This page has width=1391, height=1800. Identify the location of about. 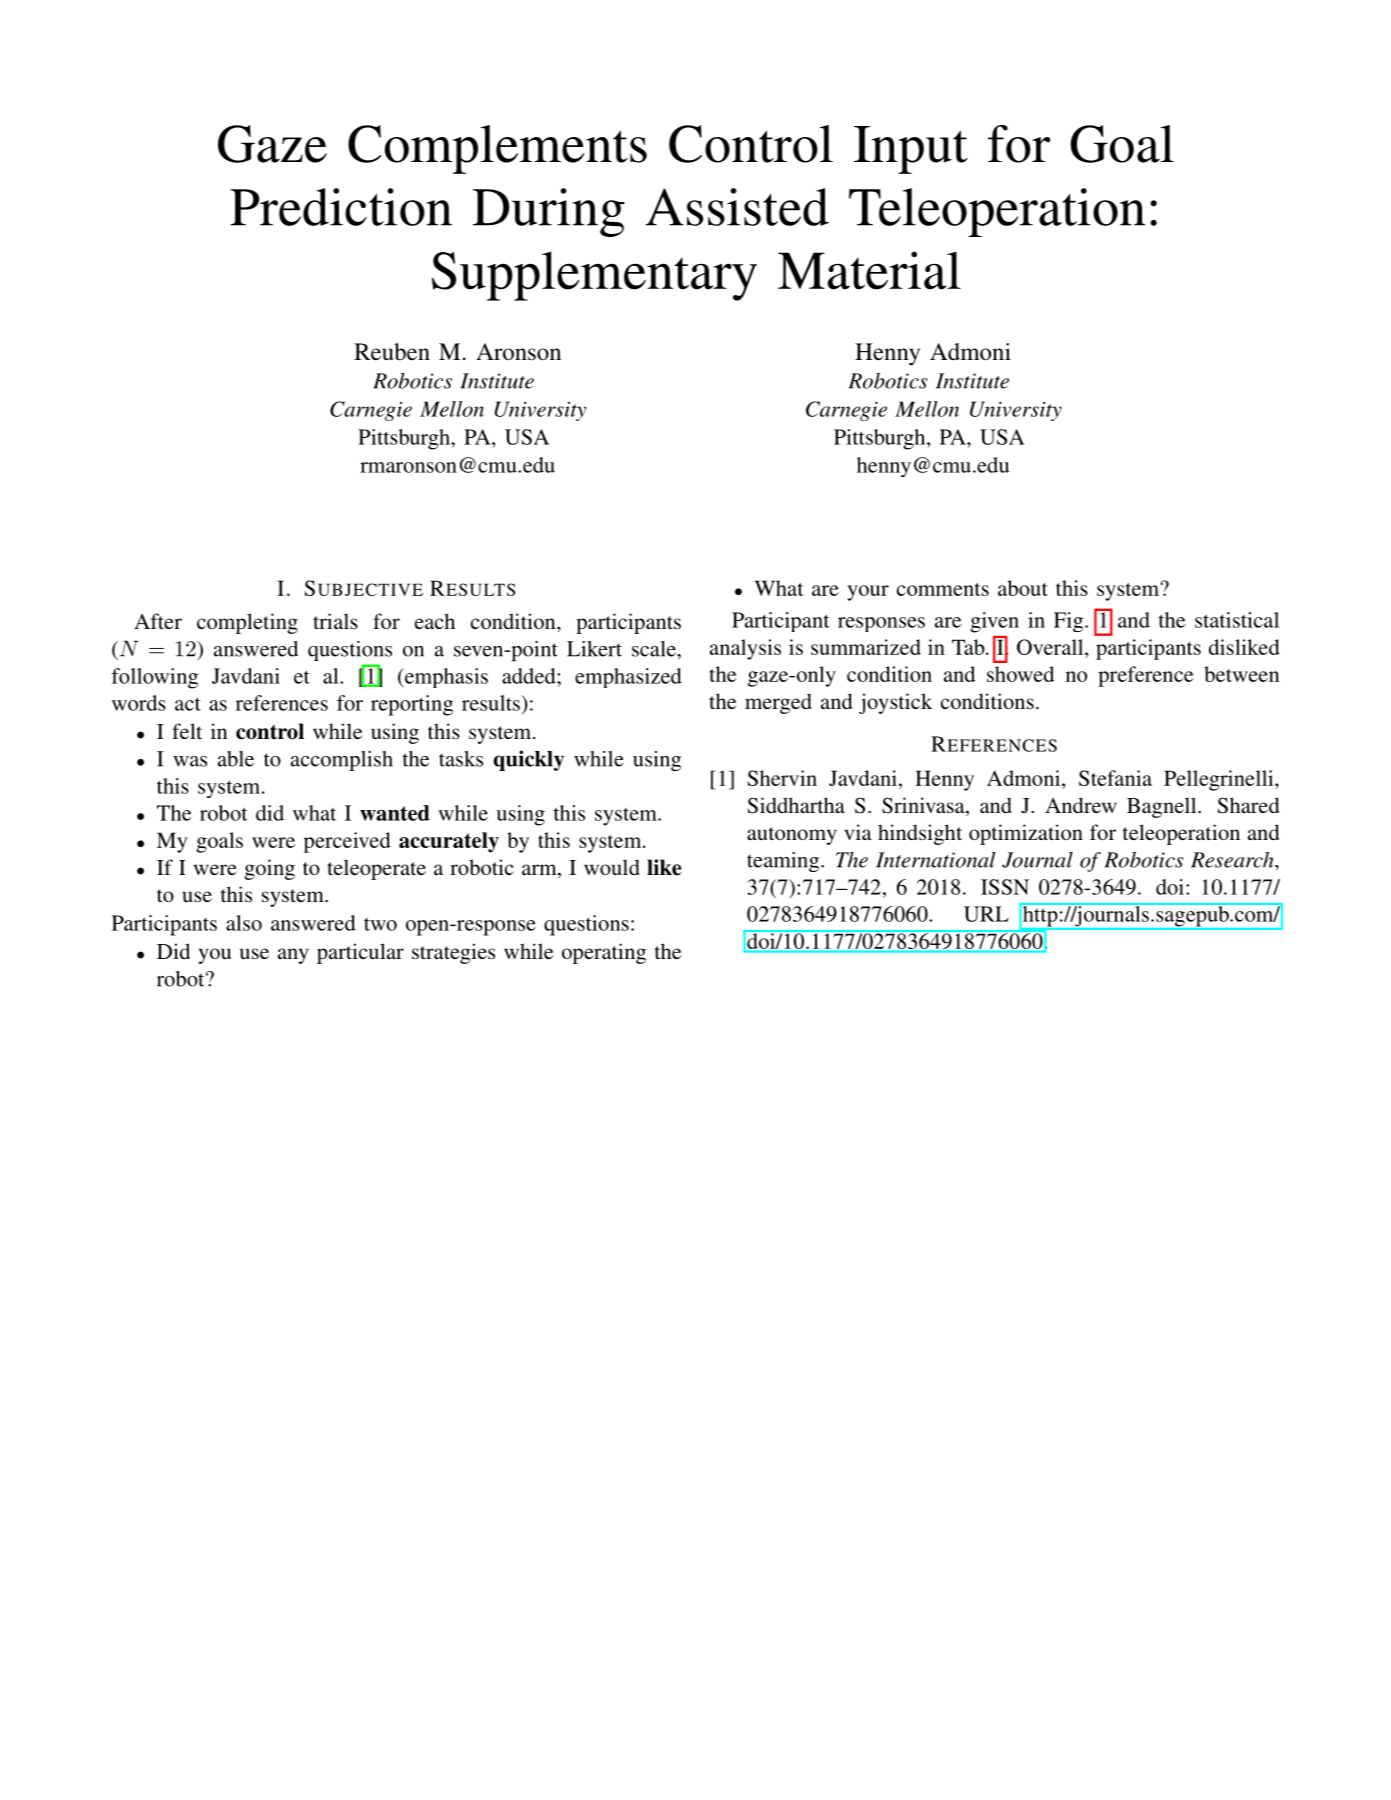
(1023, 588).
